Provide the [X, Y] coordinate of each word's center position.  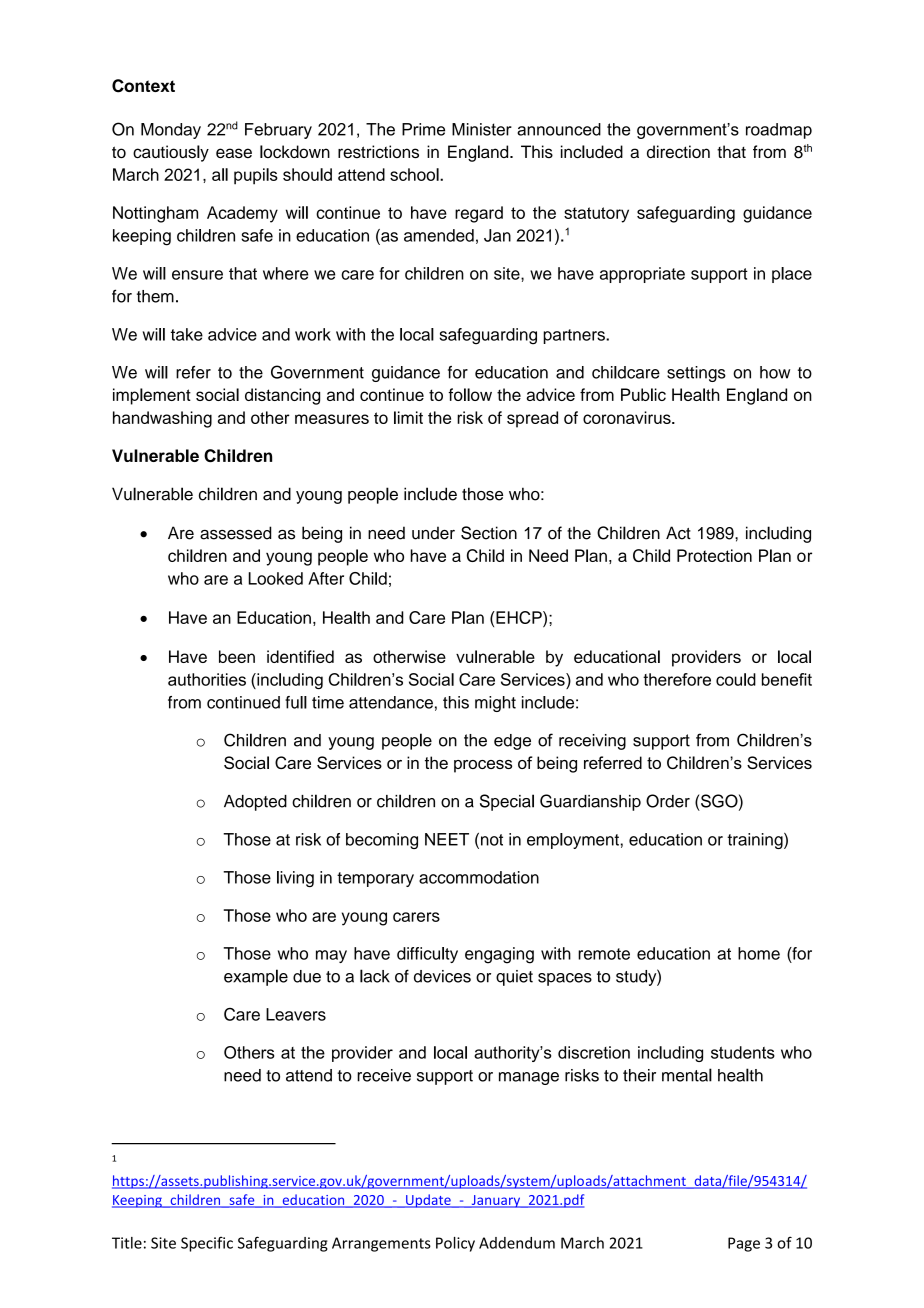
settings [696, 374]
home [759, 953]
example [256, 977]
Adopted [255, 803]
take [187, 334]
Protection [714, 555]
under [433, 533]
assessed [235, 533]
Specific [207, 1244]
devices [442, 976]
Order [668, 801]
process [483, 766]
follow [470, 394]
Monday [171, 131]
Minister [482, 129]
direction [678, 151]
